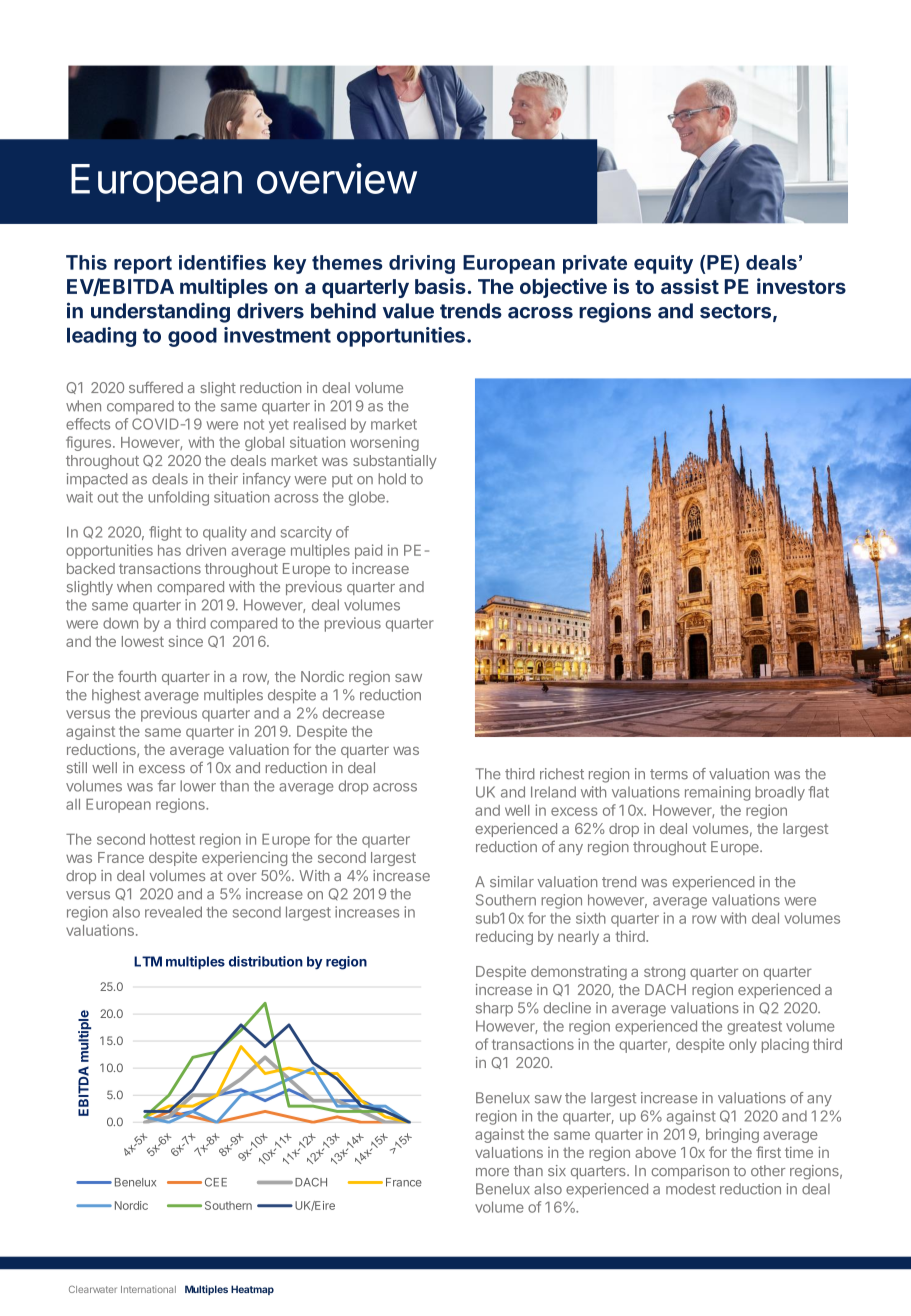 This document has width=911, height=1316. I want to click on more, so click(492, 1172).
